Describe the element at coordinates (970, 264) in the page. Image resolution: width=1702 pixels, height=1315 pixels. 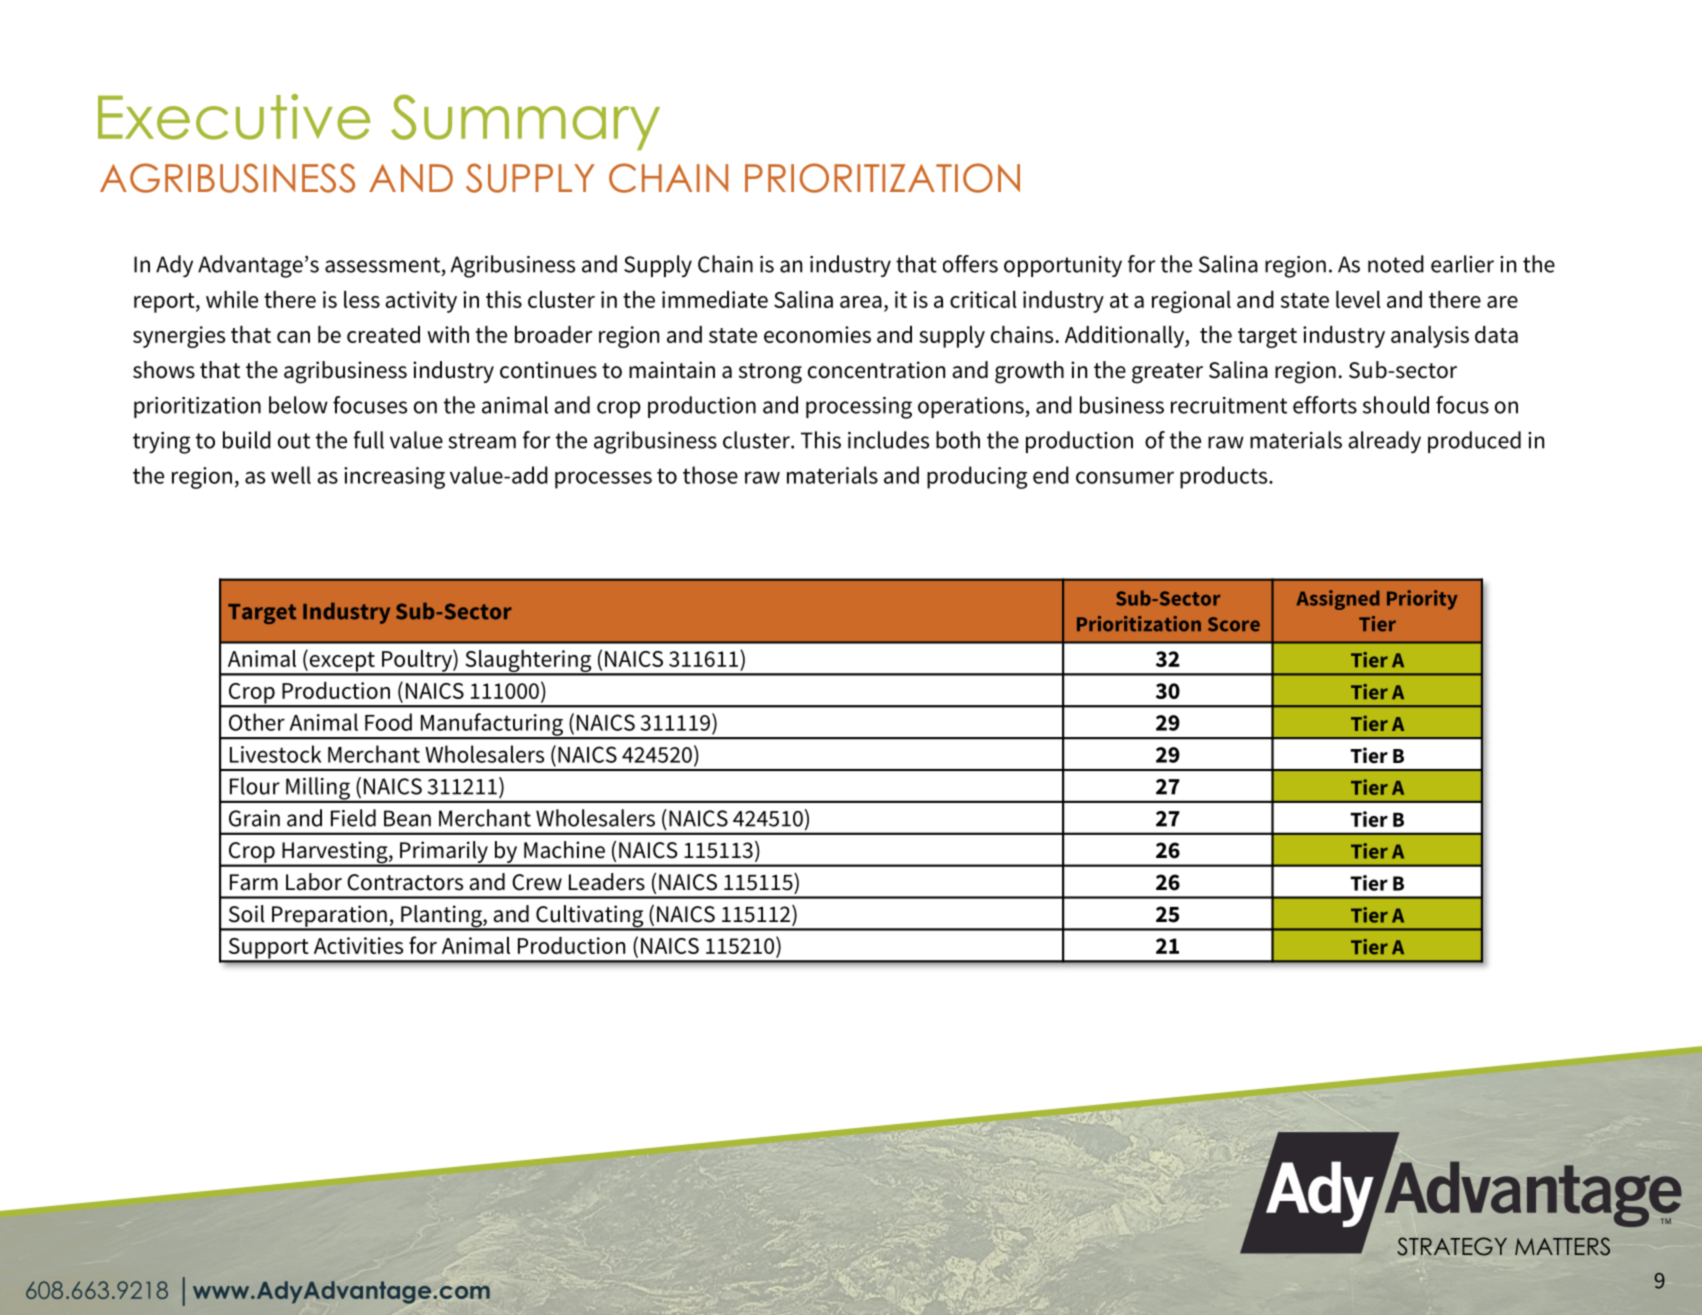
I see `offers` at that location.
